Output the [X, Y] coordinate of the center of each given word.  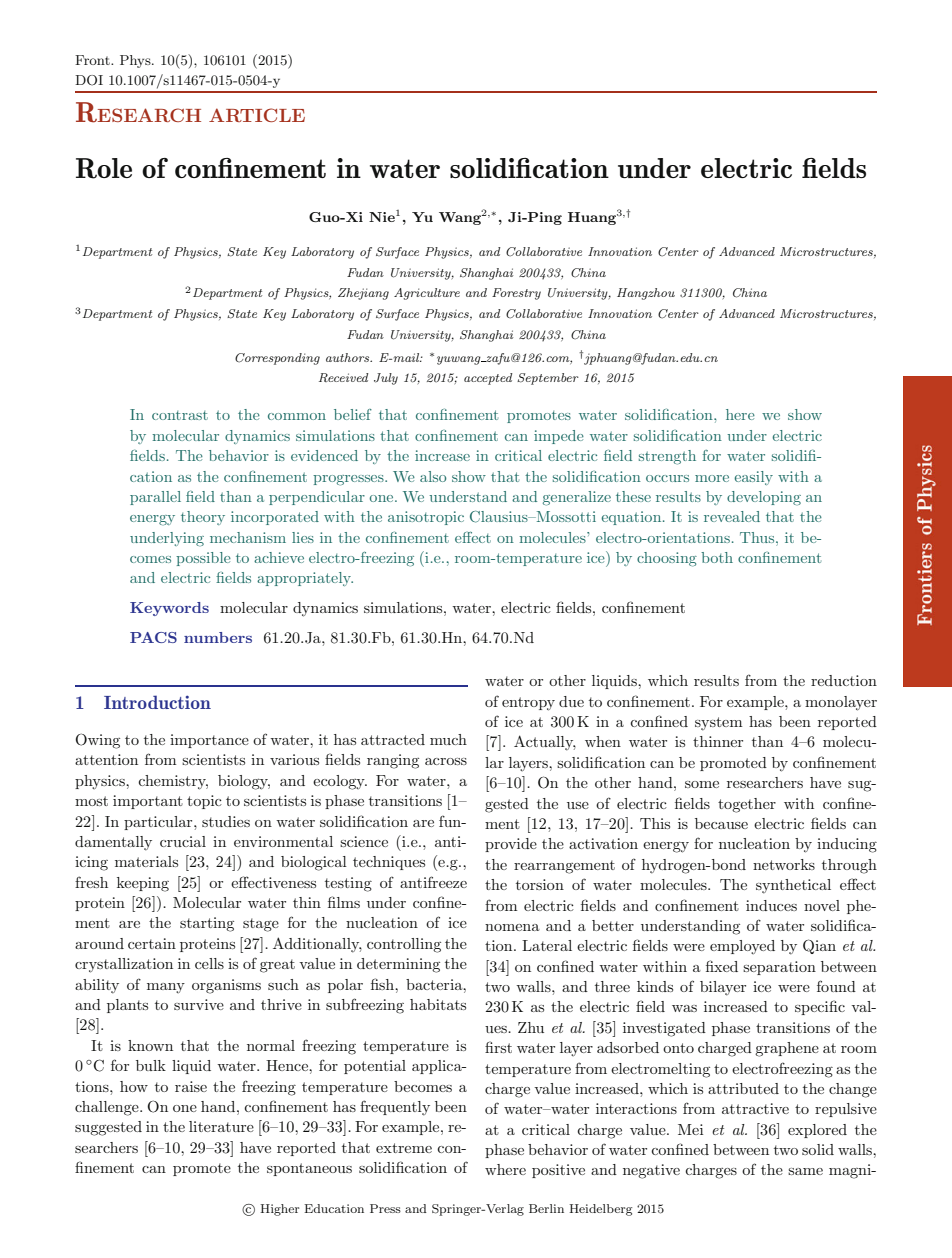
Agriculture [427, 294]
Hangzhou [646, 294]
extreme [404, 1148]
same [805, 1171]
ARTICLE [257, 115]
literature [221, 1126]
